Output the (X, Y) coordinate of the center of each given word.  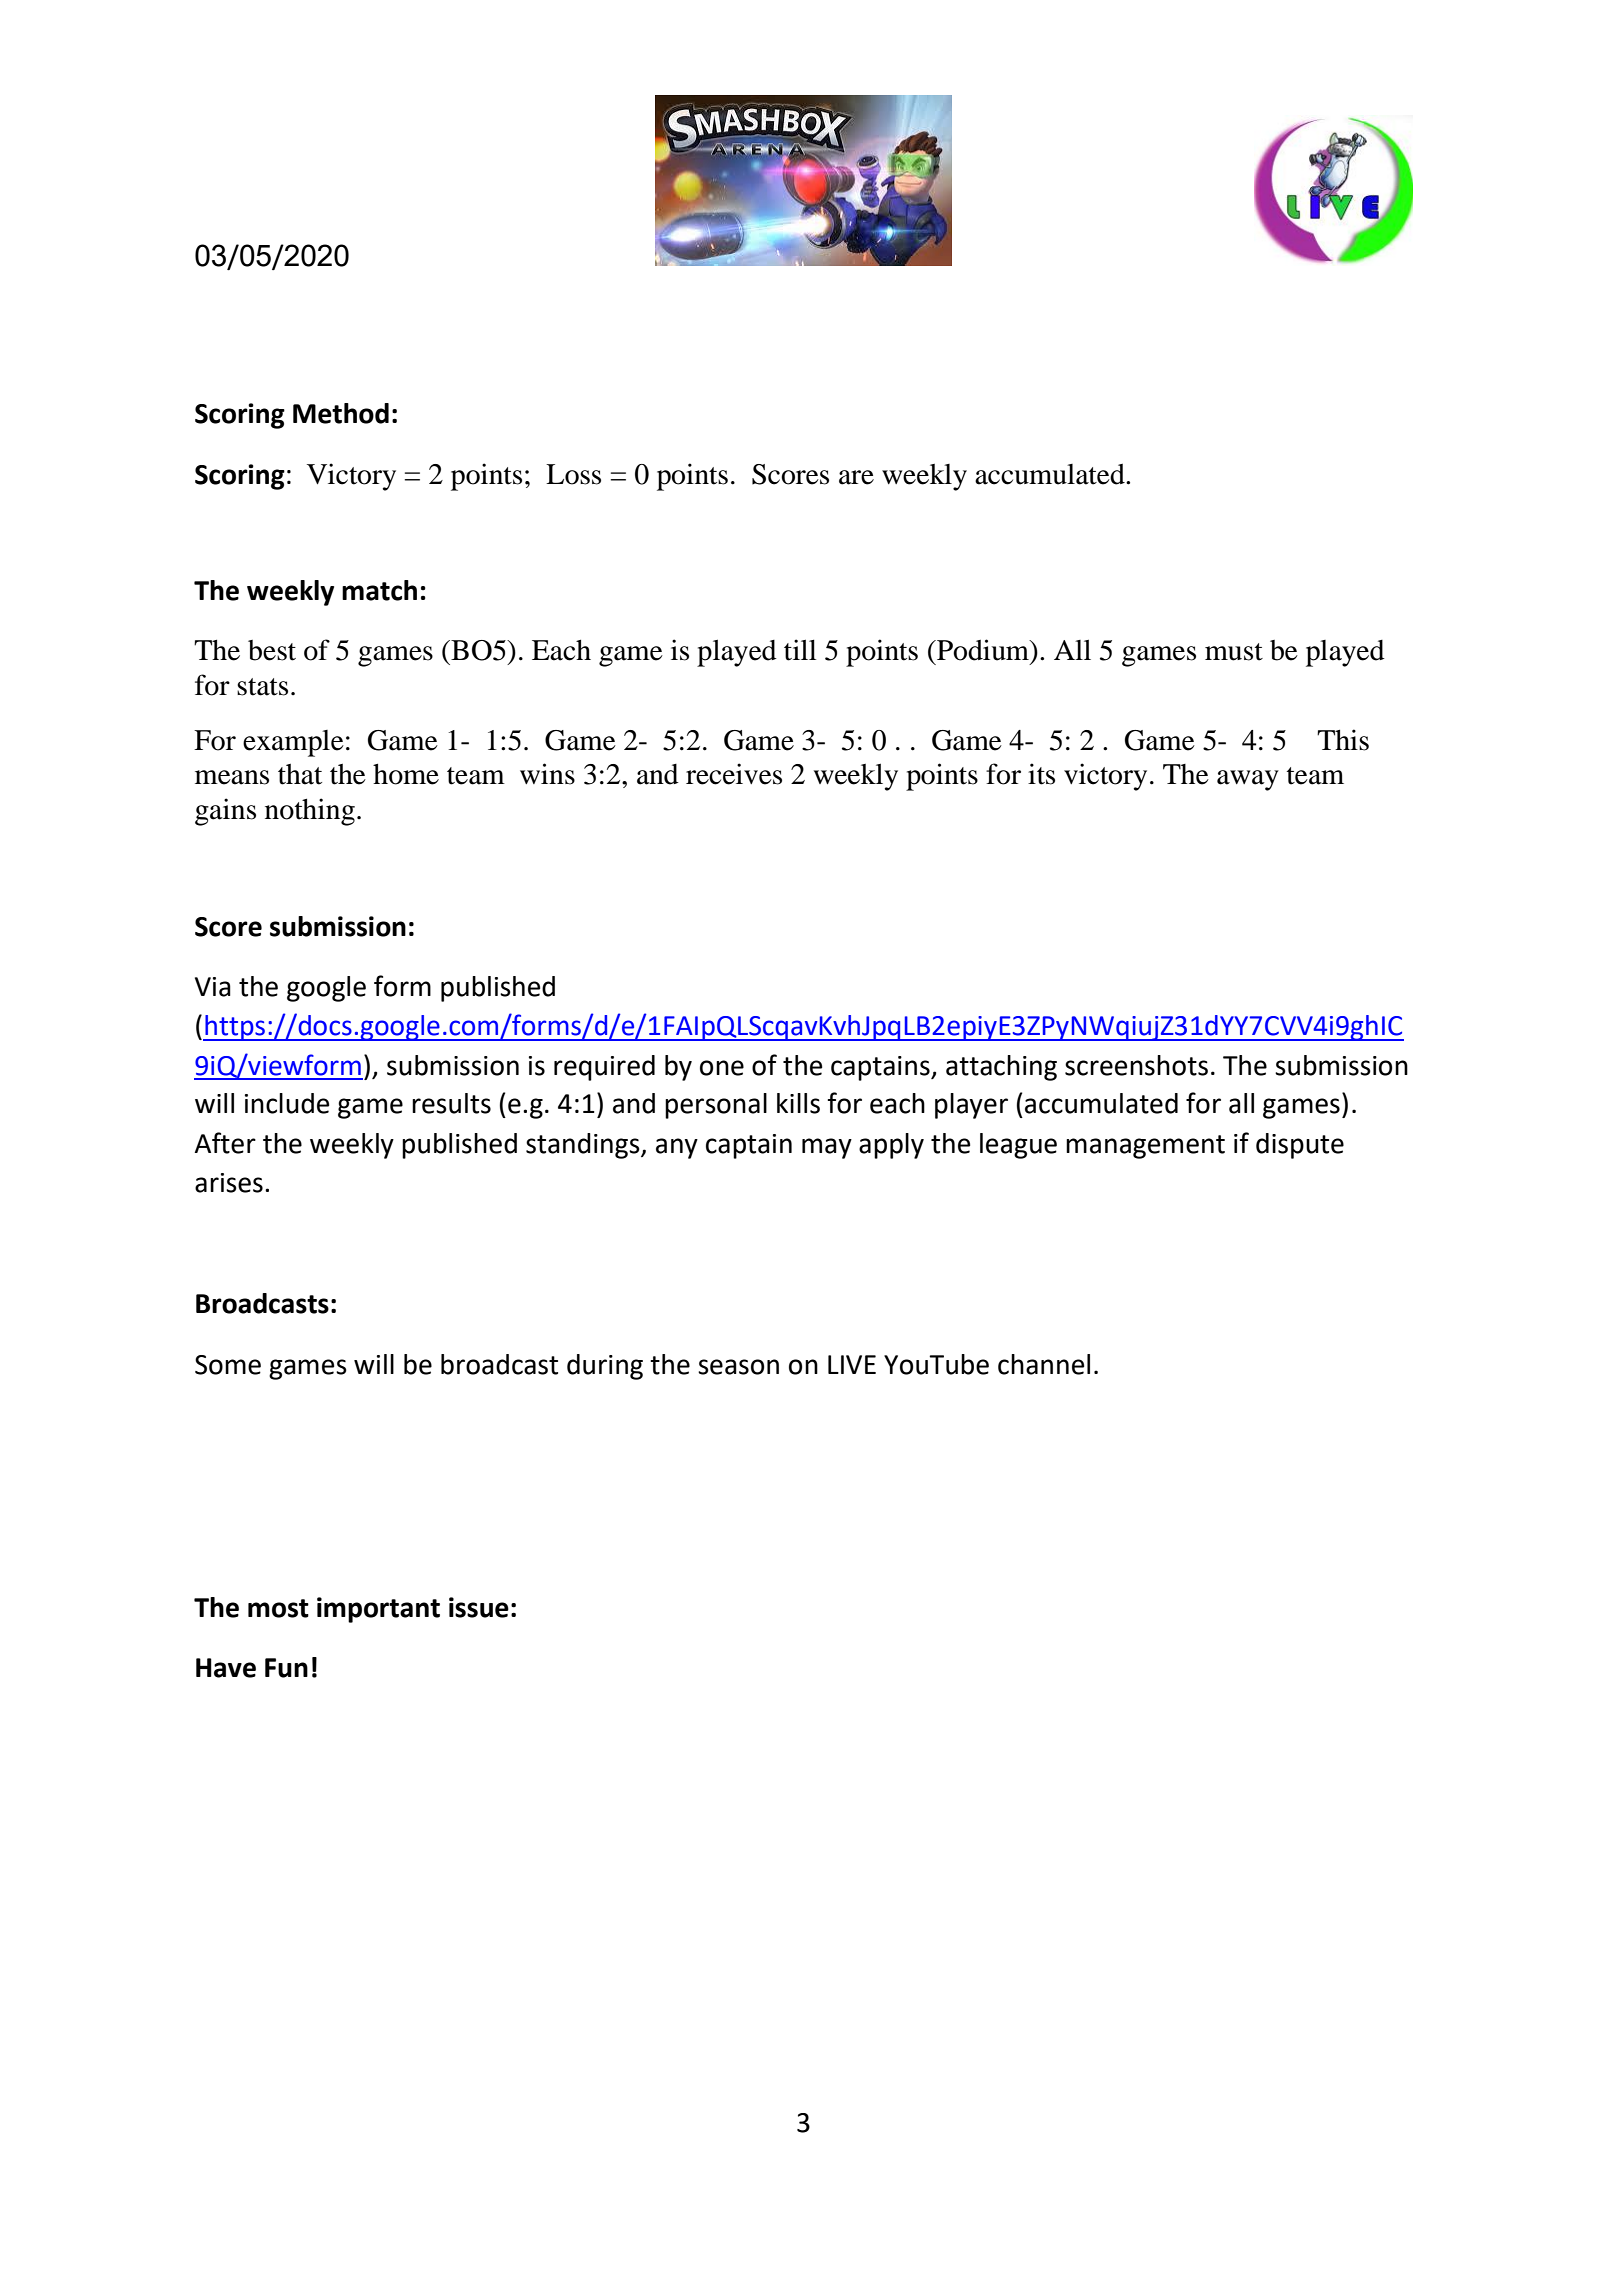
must (1234, 652)
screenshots (1136, 1065)
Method (341, 413)
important (378, 1610)
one (722, 1068)
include (287, 1103)
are (856, 477)
